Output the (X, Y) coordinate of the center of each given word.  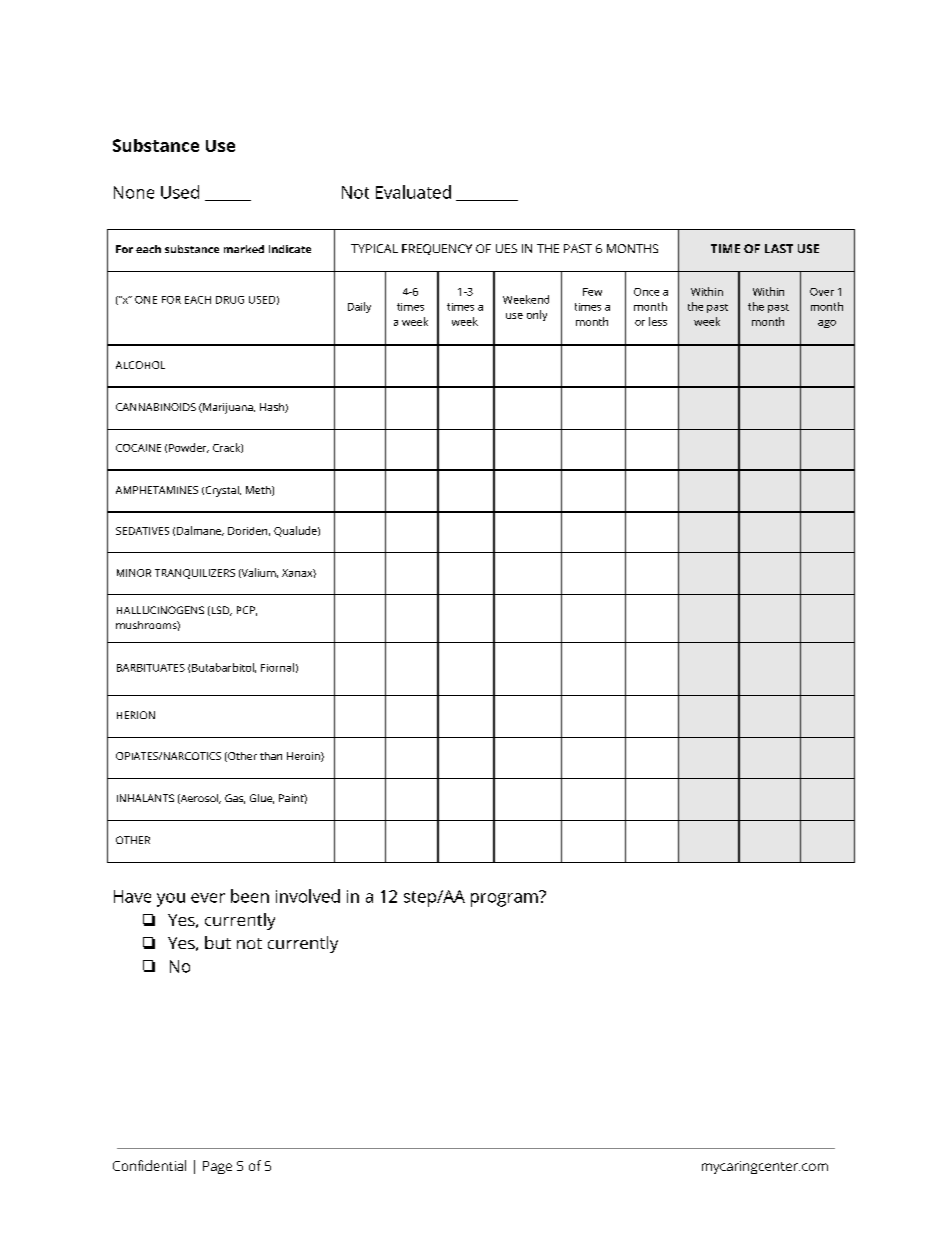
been (250, 896)
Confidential (149, 1165)
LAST (779, 248)
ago (827, 324)
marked (244, 249)
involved (308, 896)
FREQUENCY (437, 249)
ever (208, 898)
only (537, 315)
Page (217, 1167)
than (271, 756)
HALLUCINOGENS (160, 610)
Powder (189, 448)
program (505, 899)
